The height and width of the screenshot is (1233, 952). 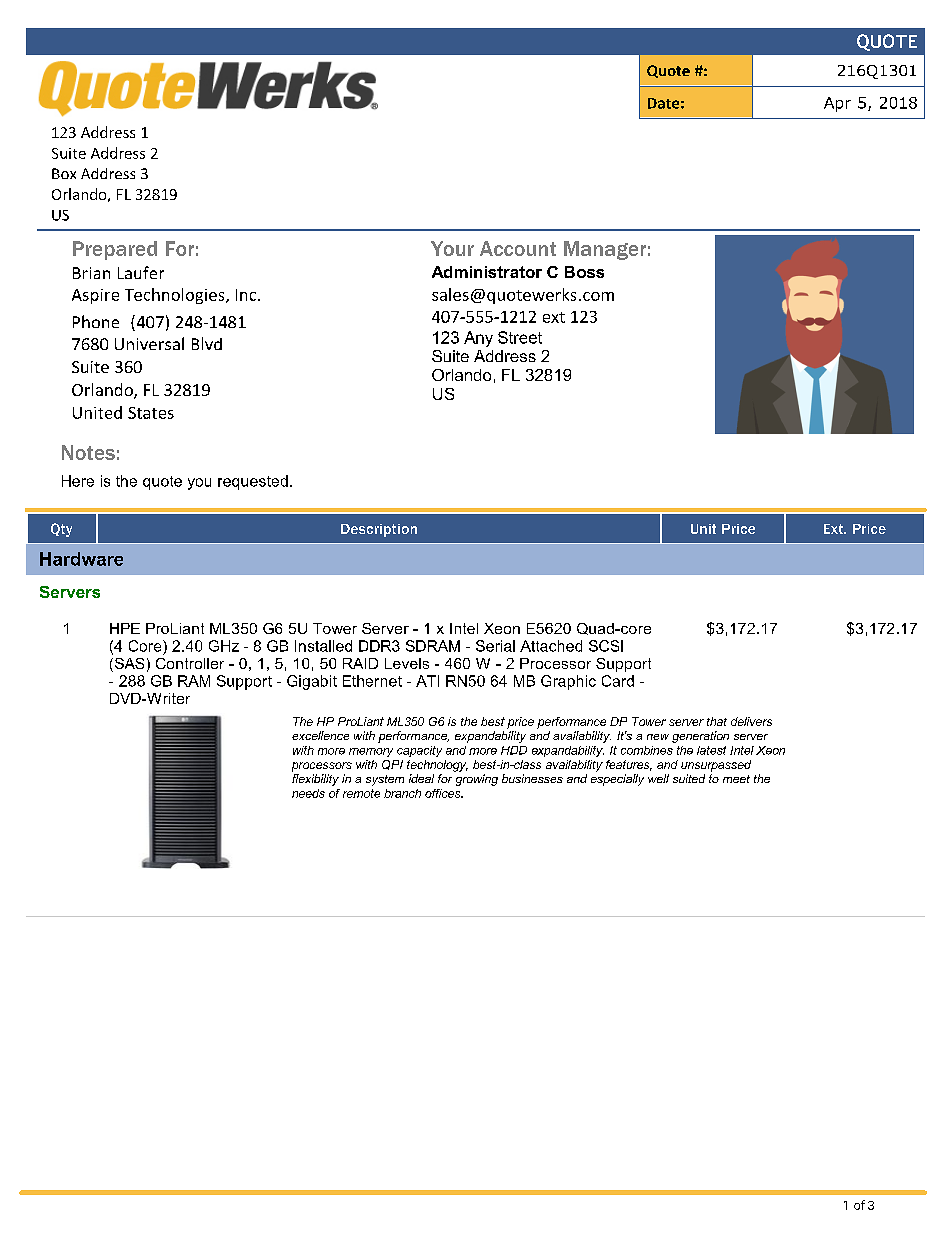 What do you see at coordinates (520, 337) in the screenshot?
I see `Street` at bounding box center [520, 337].
